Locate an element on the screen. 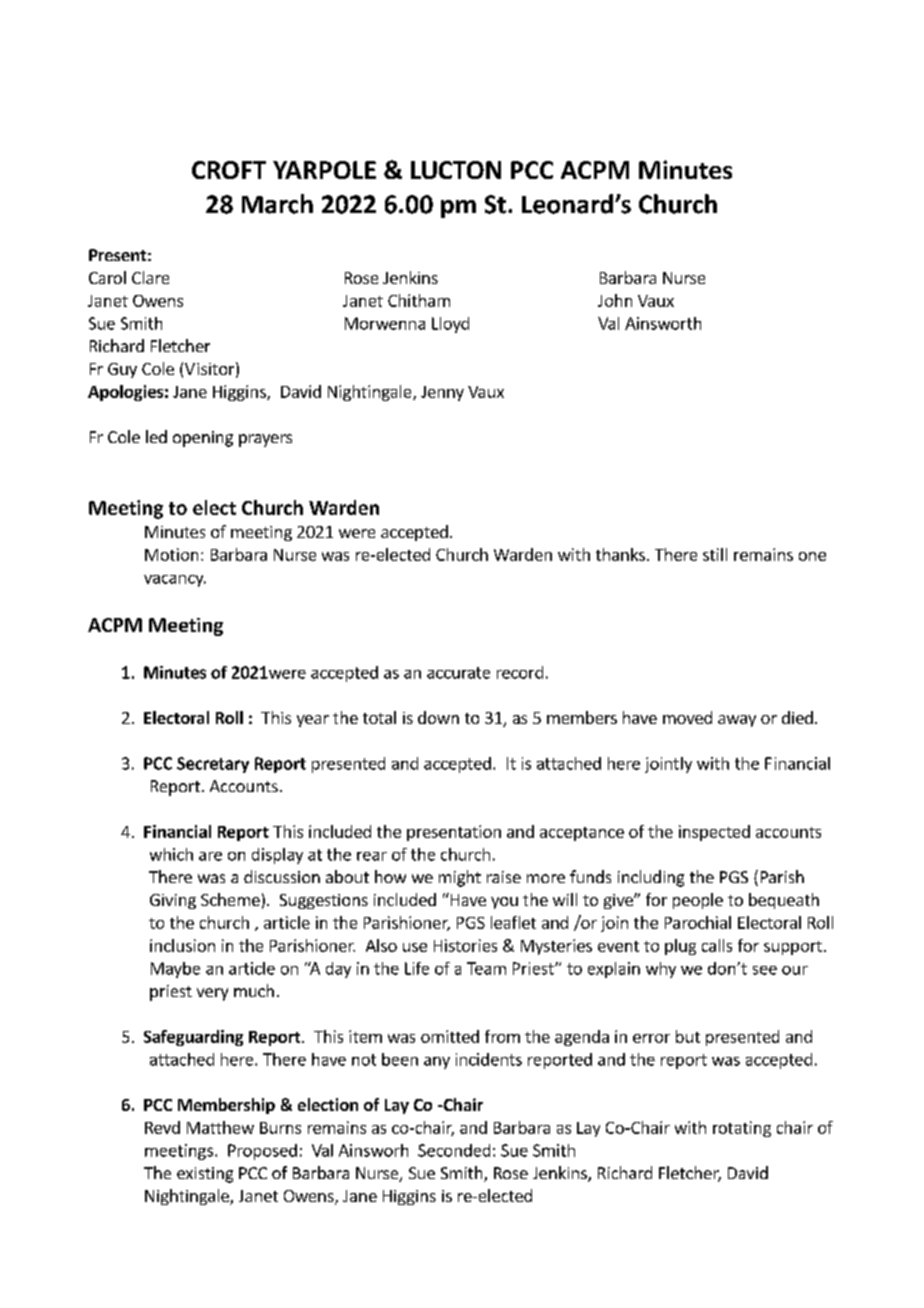 Image resolution: width=924 pixels, height=1308 pixels. Lloyd is located at coordinates (450, 325).
